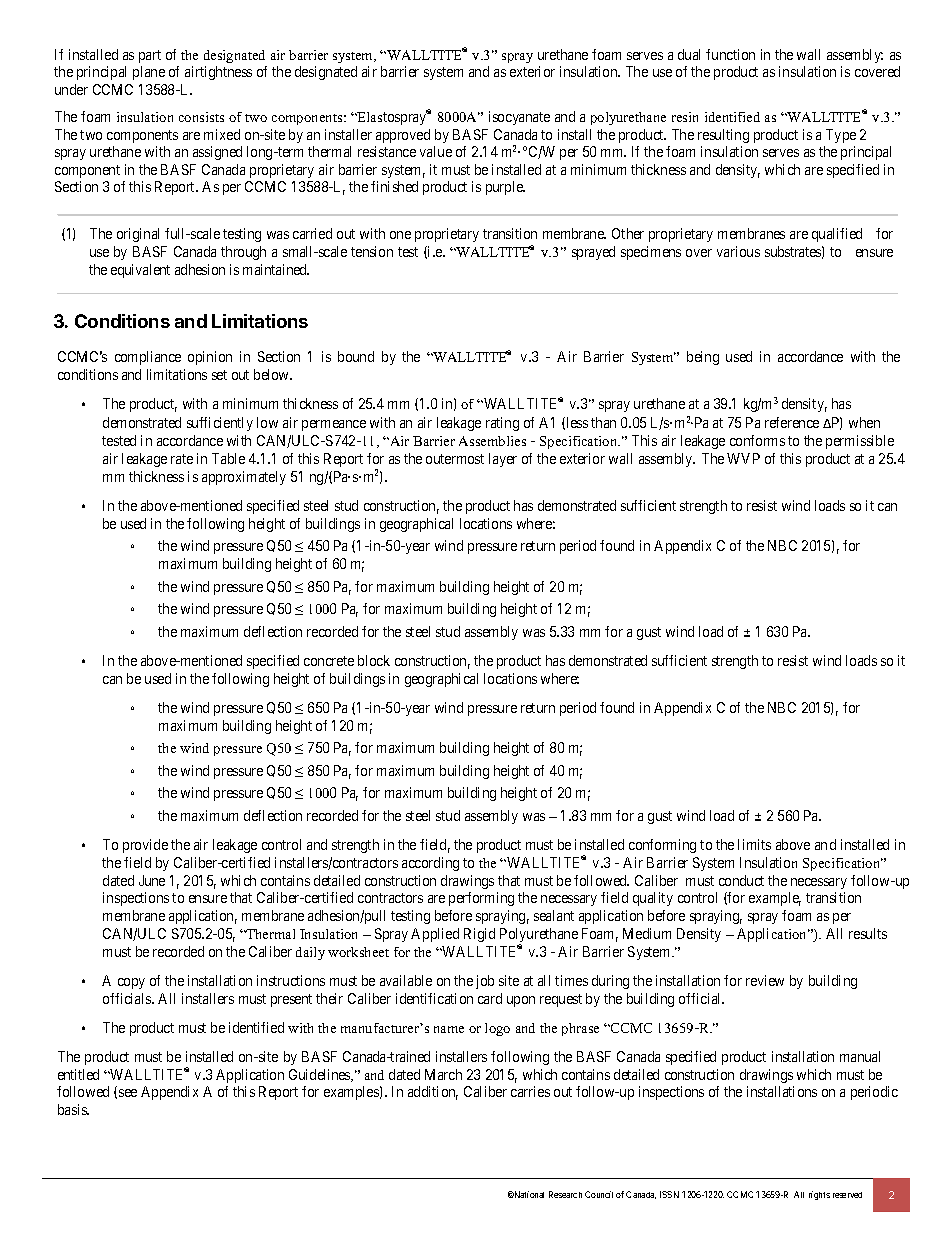  I want to click on function, so click(730, 54).
